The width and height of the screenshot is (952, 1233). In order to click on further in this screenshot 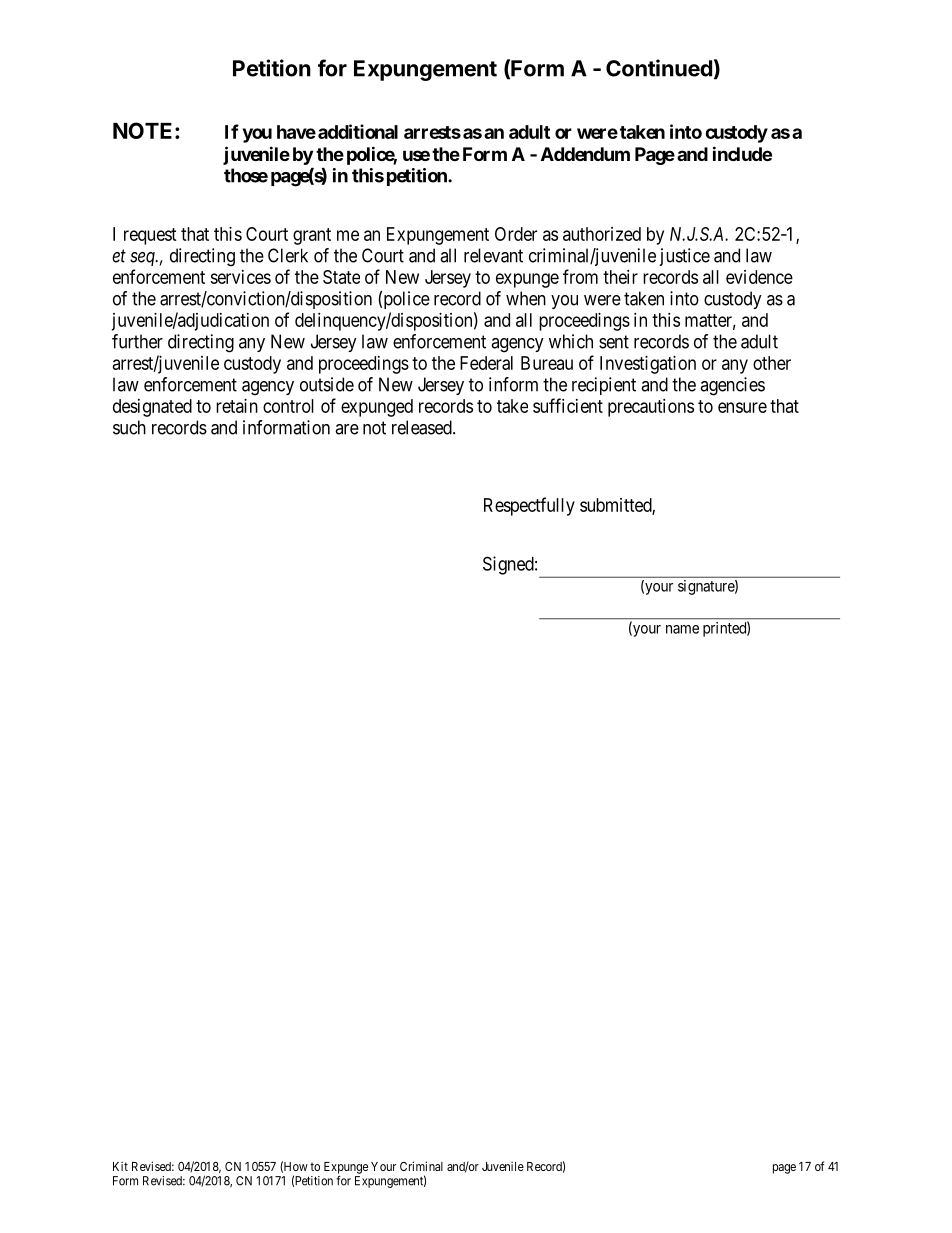, I will do `click(137, 341)`.
